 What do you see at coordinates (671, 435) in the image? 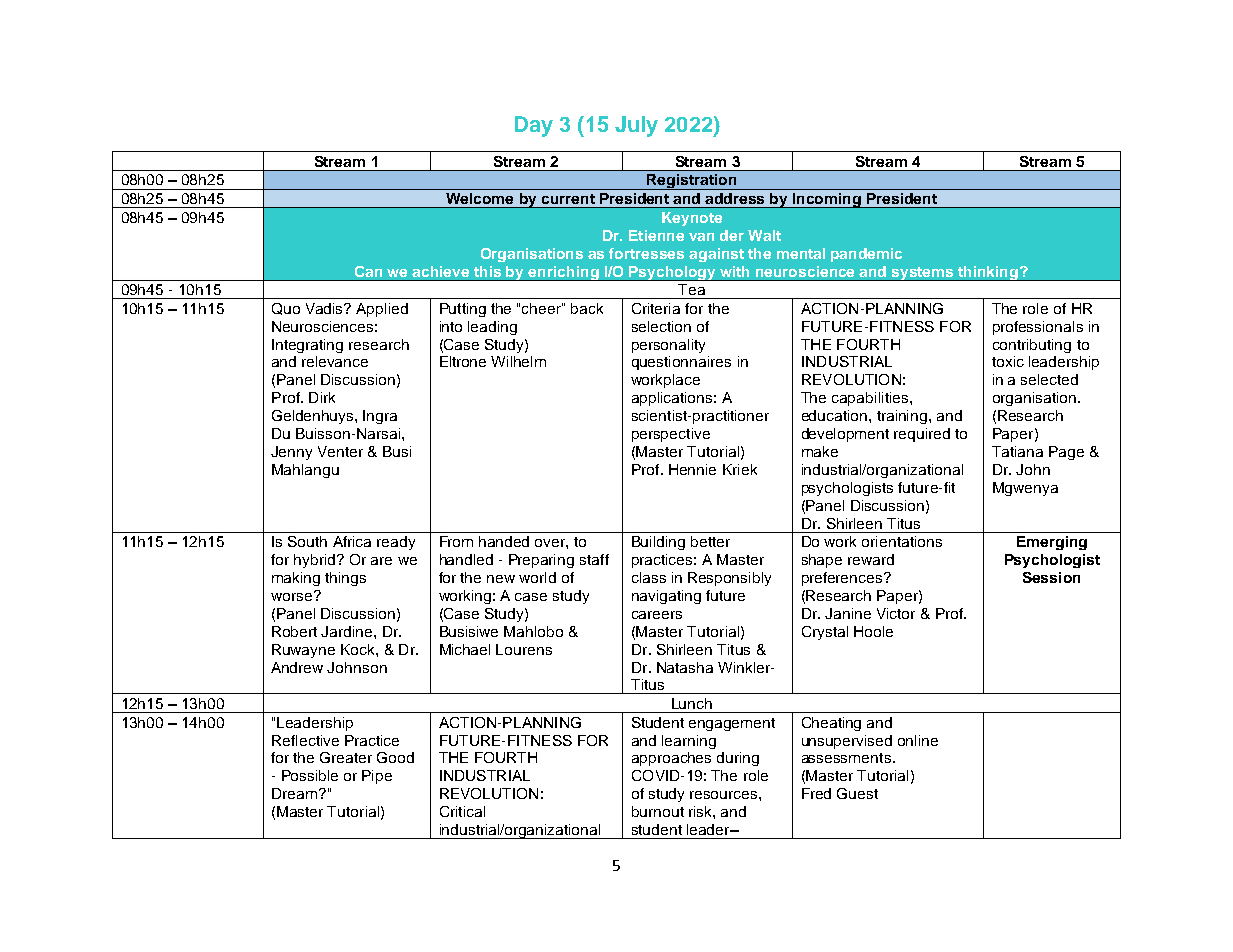
I see `perspective` at bounding box center [671, 435].
